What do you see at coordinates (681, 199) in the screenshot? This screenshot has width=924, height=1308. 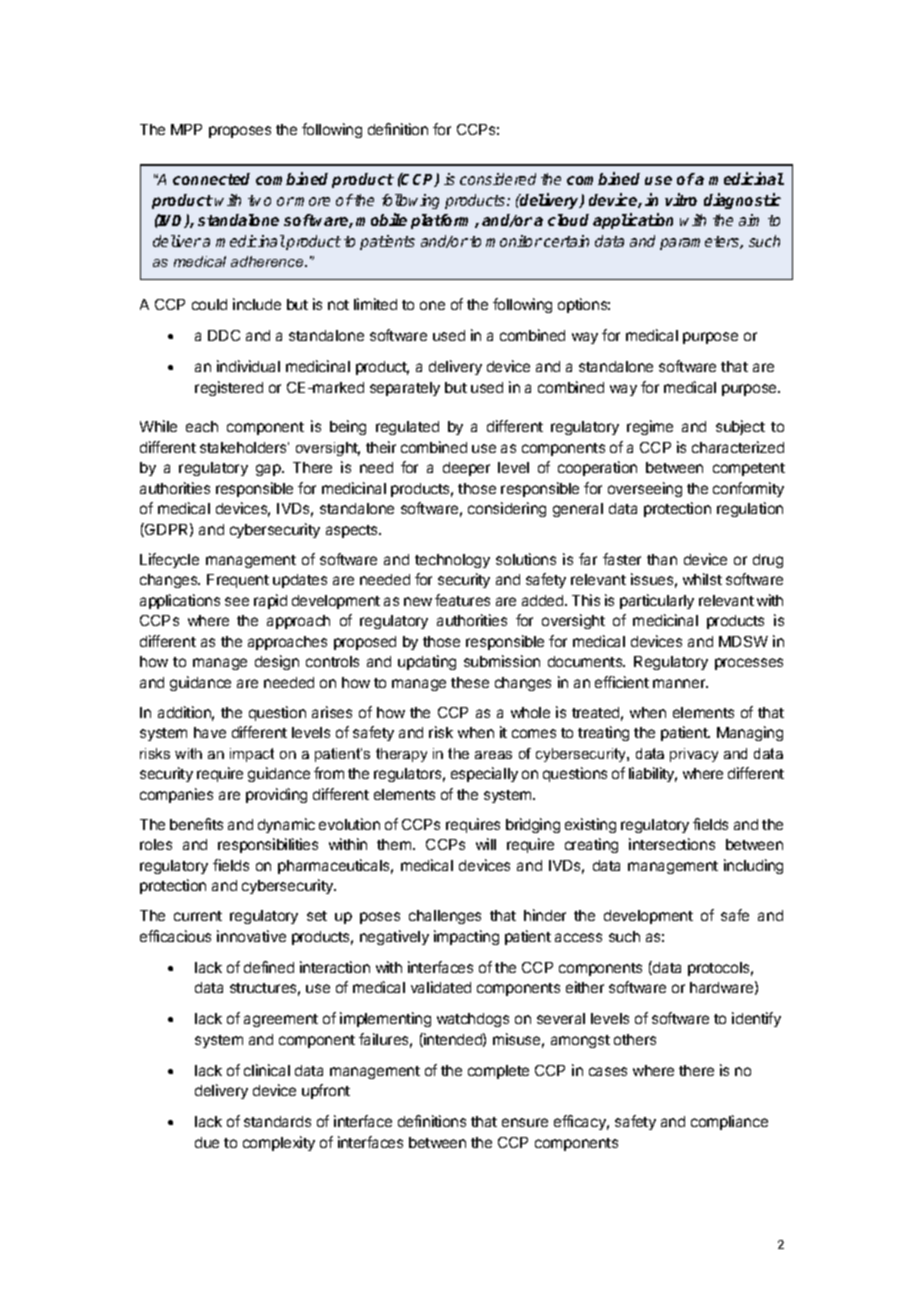 I see `vitro` at bounding box center [681, 199].
